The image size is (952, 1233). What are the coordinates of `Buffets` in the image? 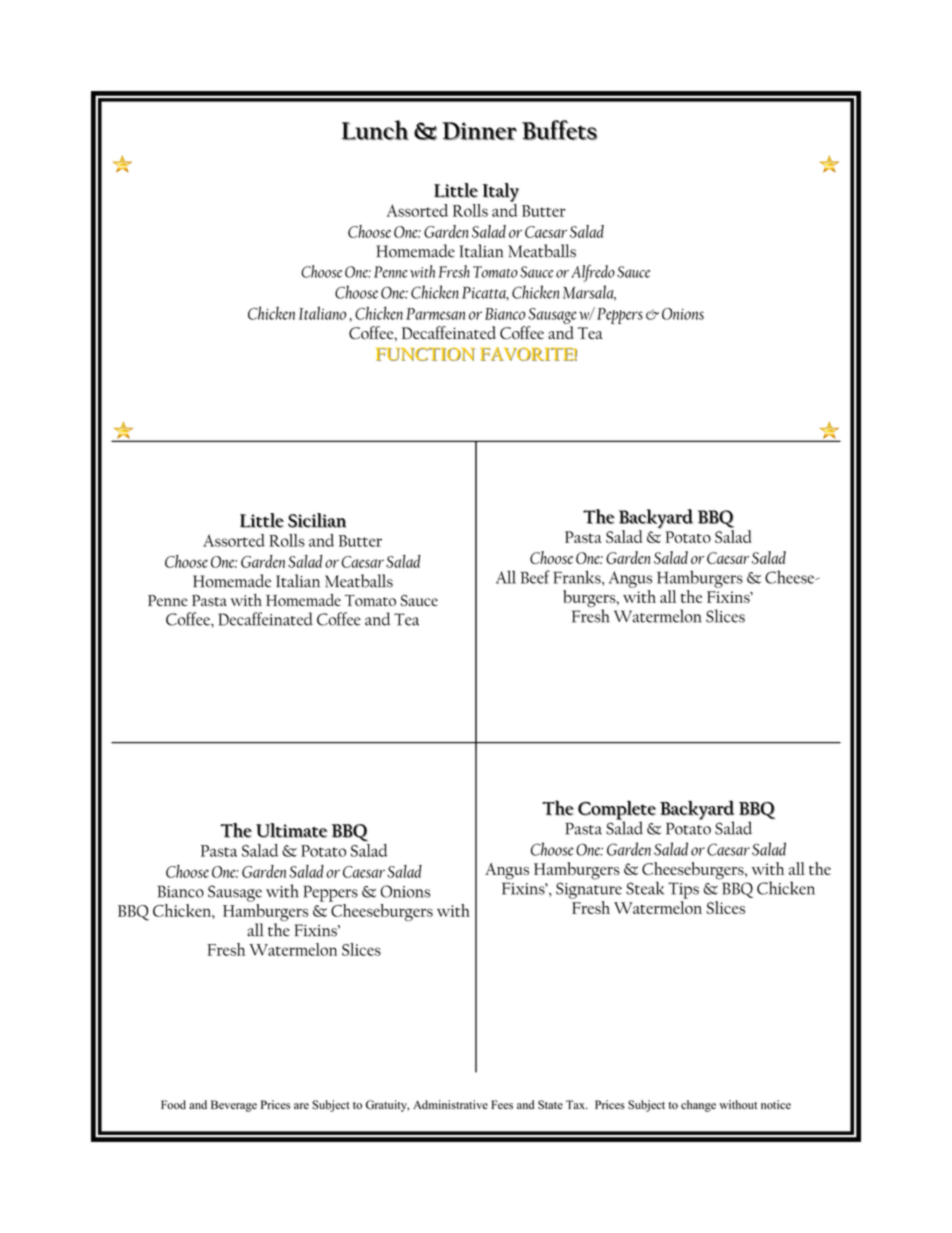 It's located at (560, 130).
